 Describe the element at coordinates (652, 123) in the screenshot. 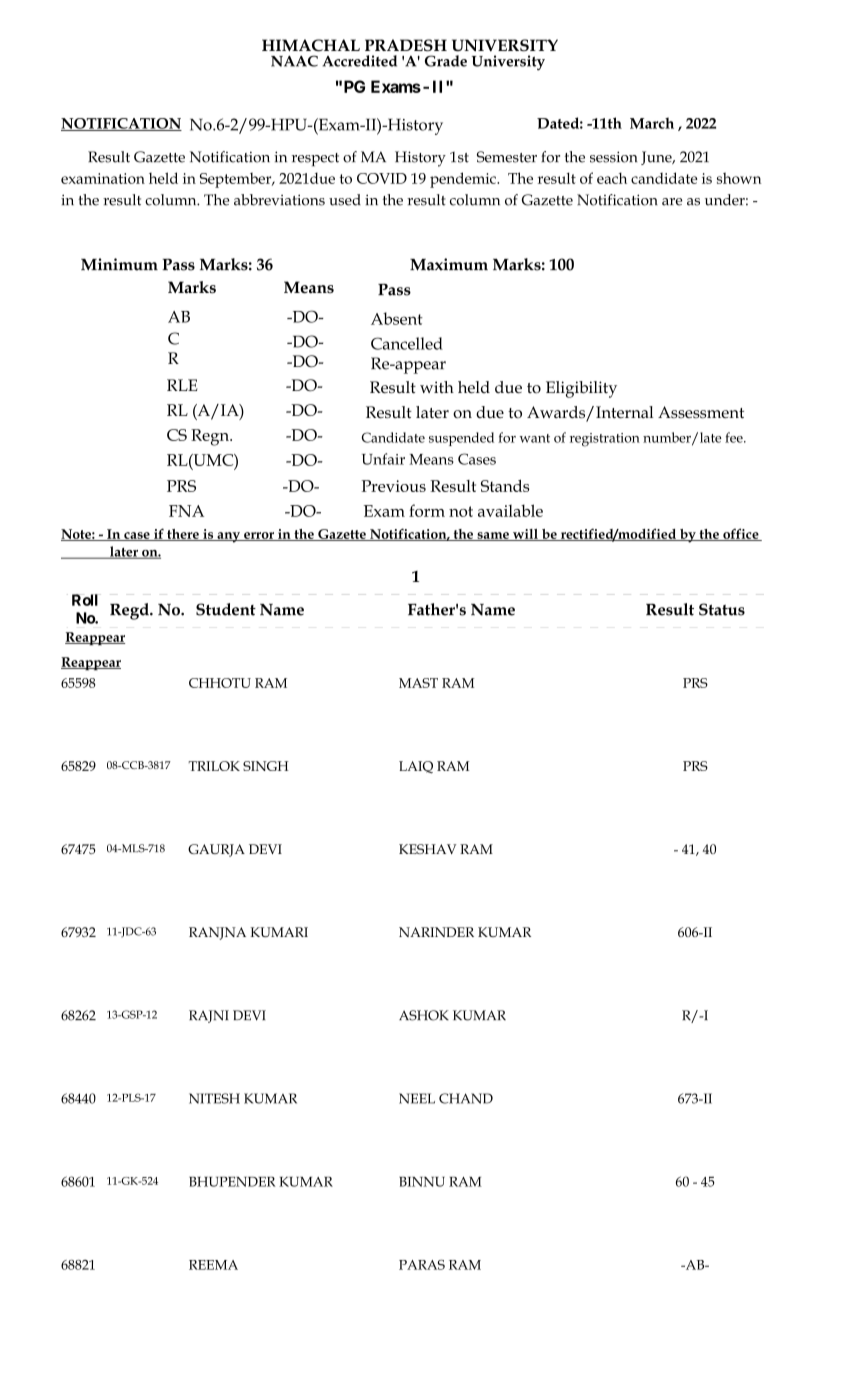

I see `March` at that location.
